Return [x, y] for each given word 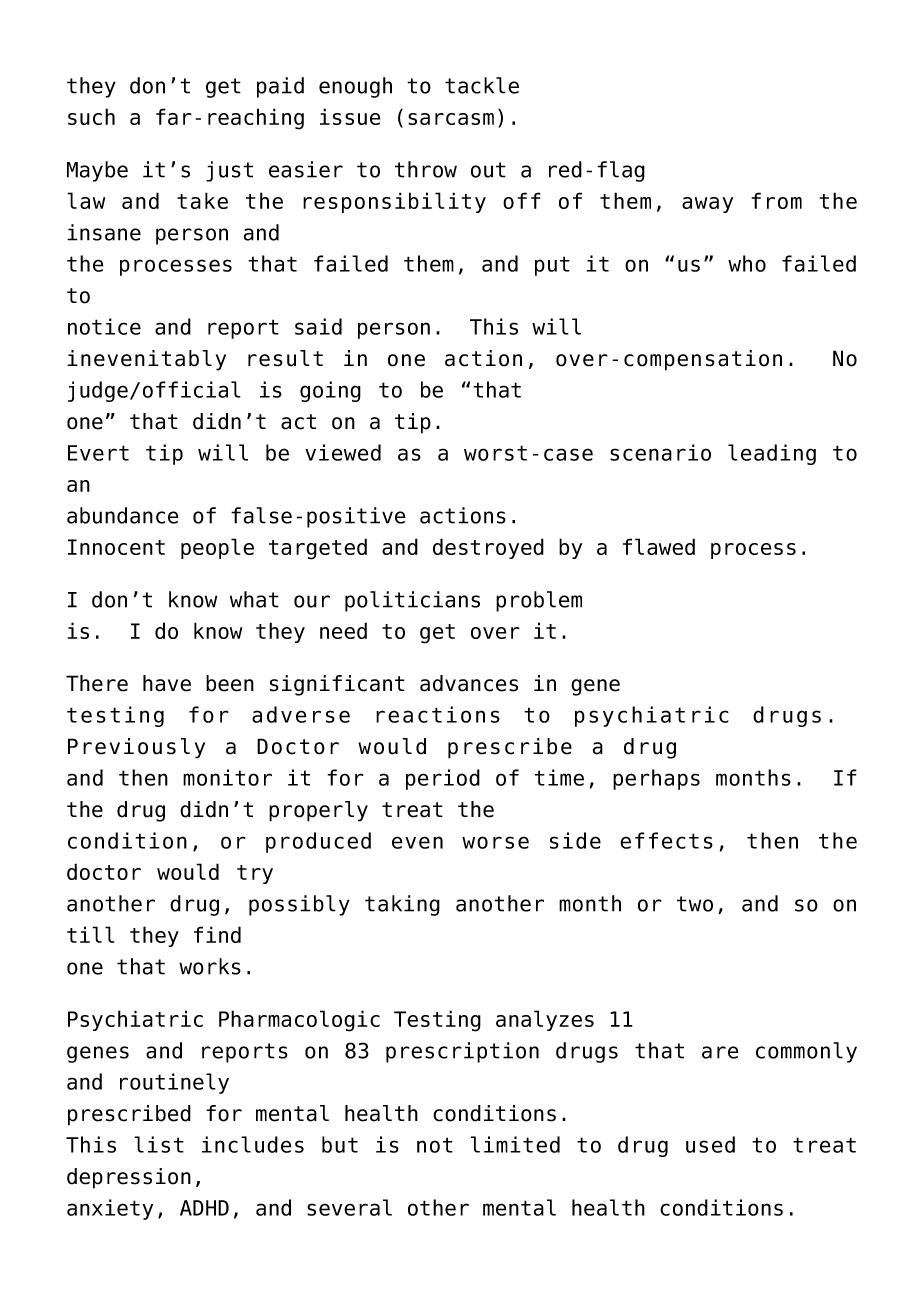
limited [515, 1144]
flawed [659, 546]
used [710, 1144]
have [167, 683]
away [707, 205]
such [91, 116]
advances [469, 683]
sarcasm [451, 119]
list [159, 1144]
